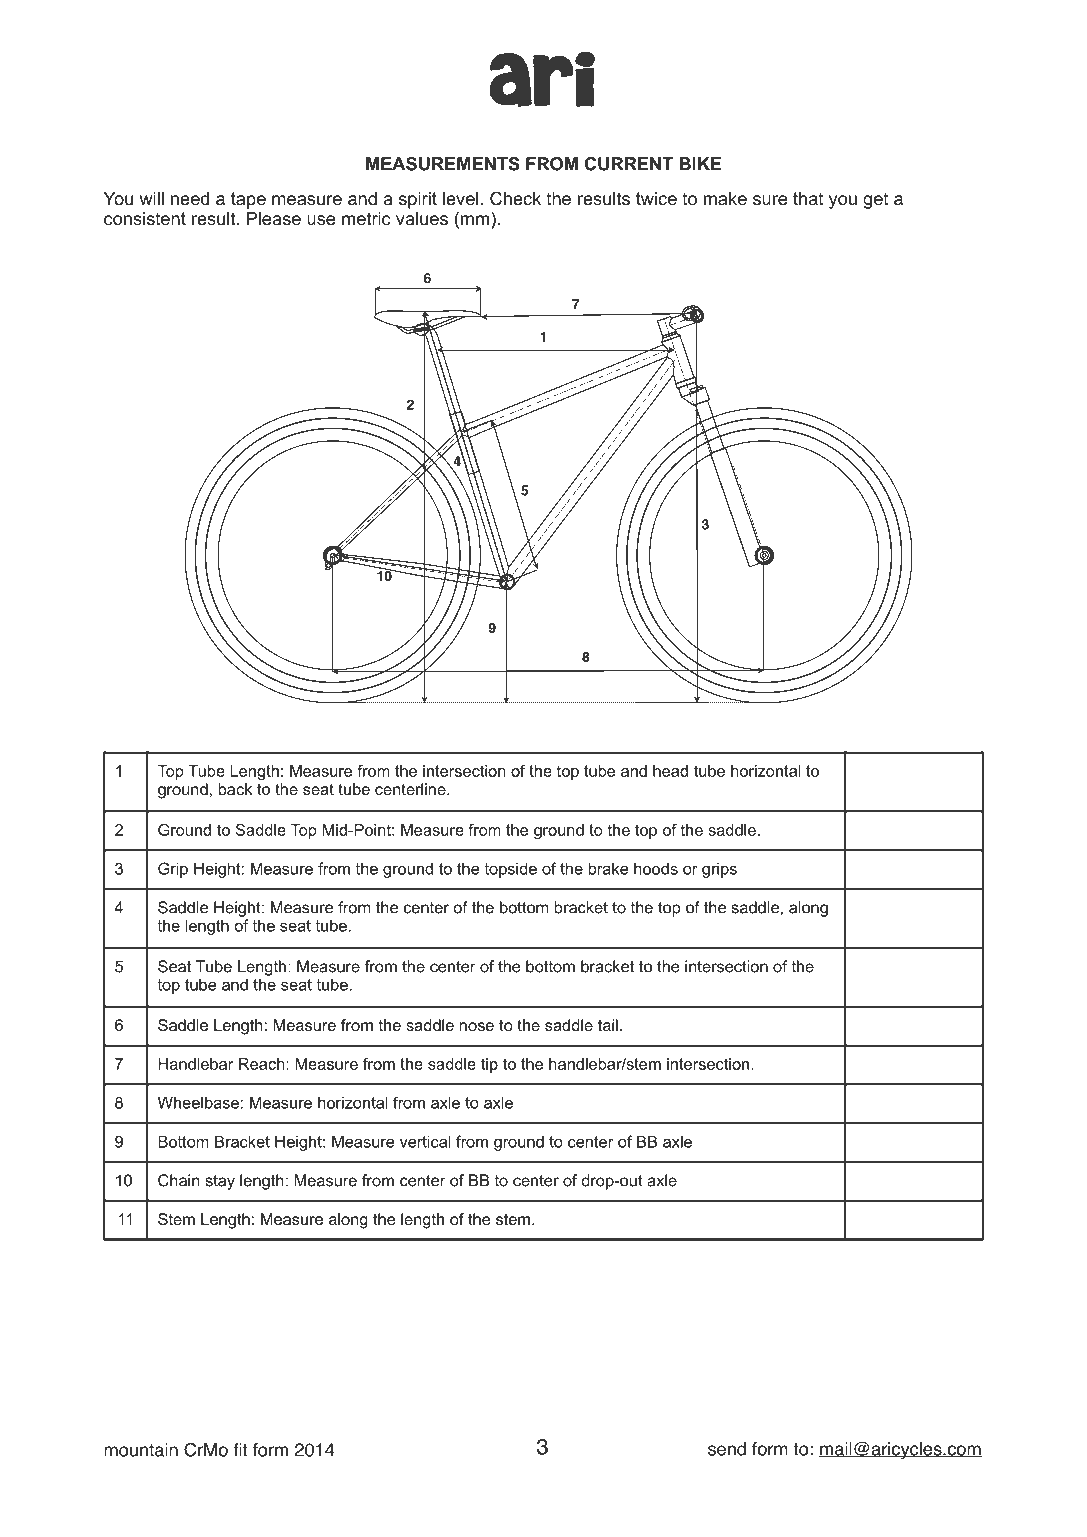 Image resolution: width=1087 pixels, height=1537 pixels. I want to click on Check, so click(515, 198).
